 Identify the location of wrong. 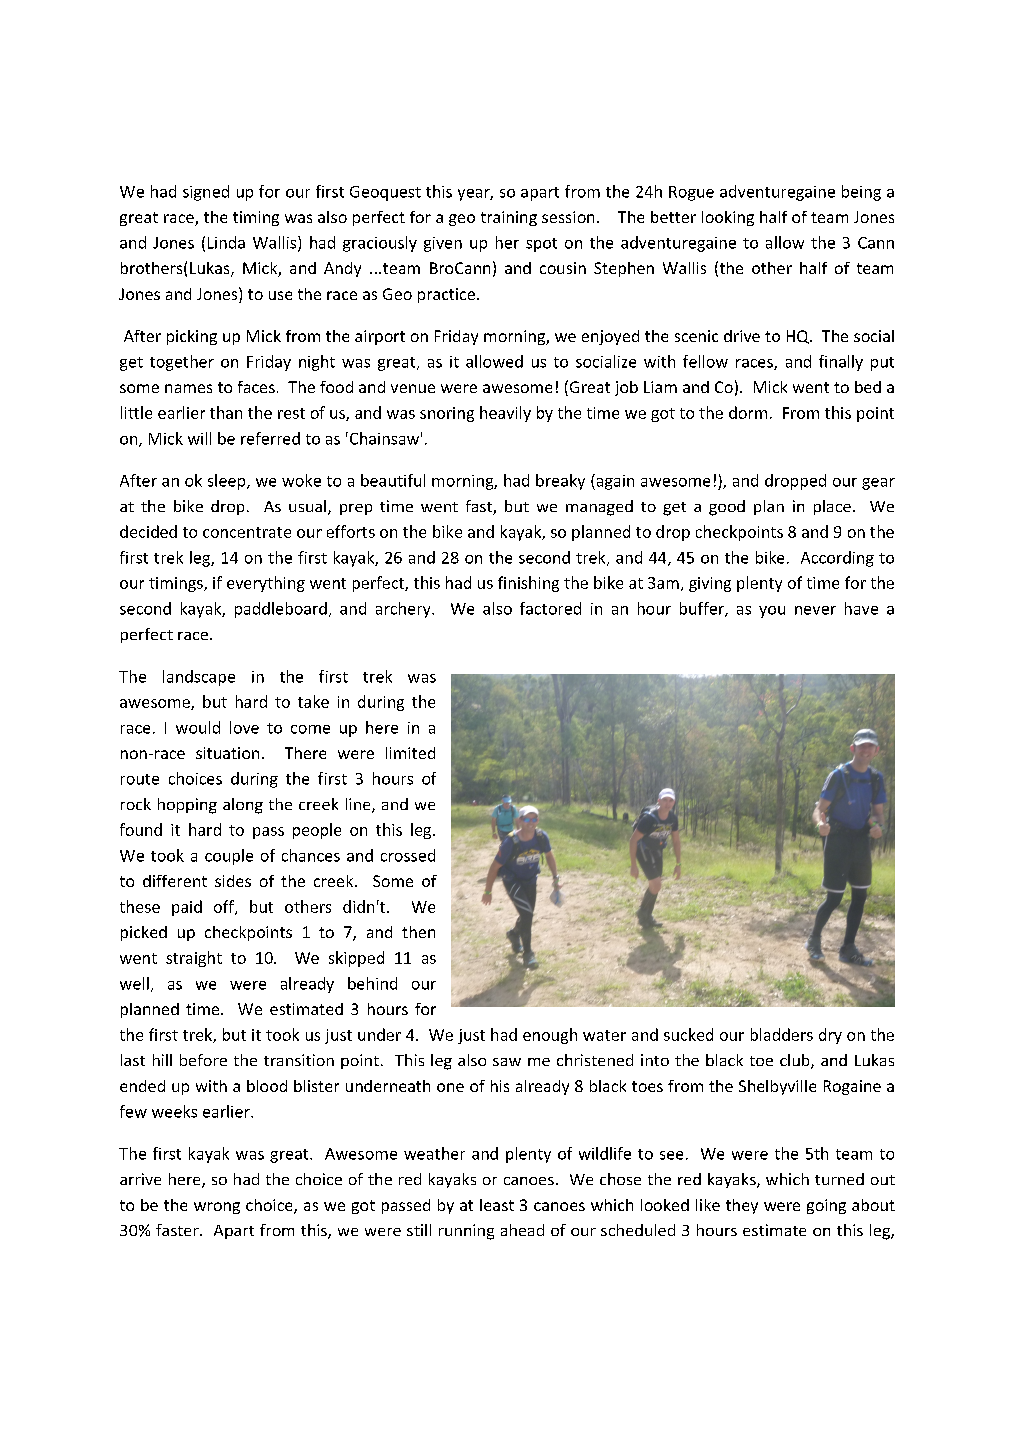
(217, 1208).
